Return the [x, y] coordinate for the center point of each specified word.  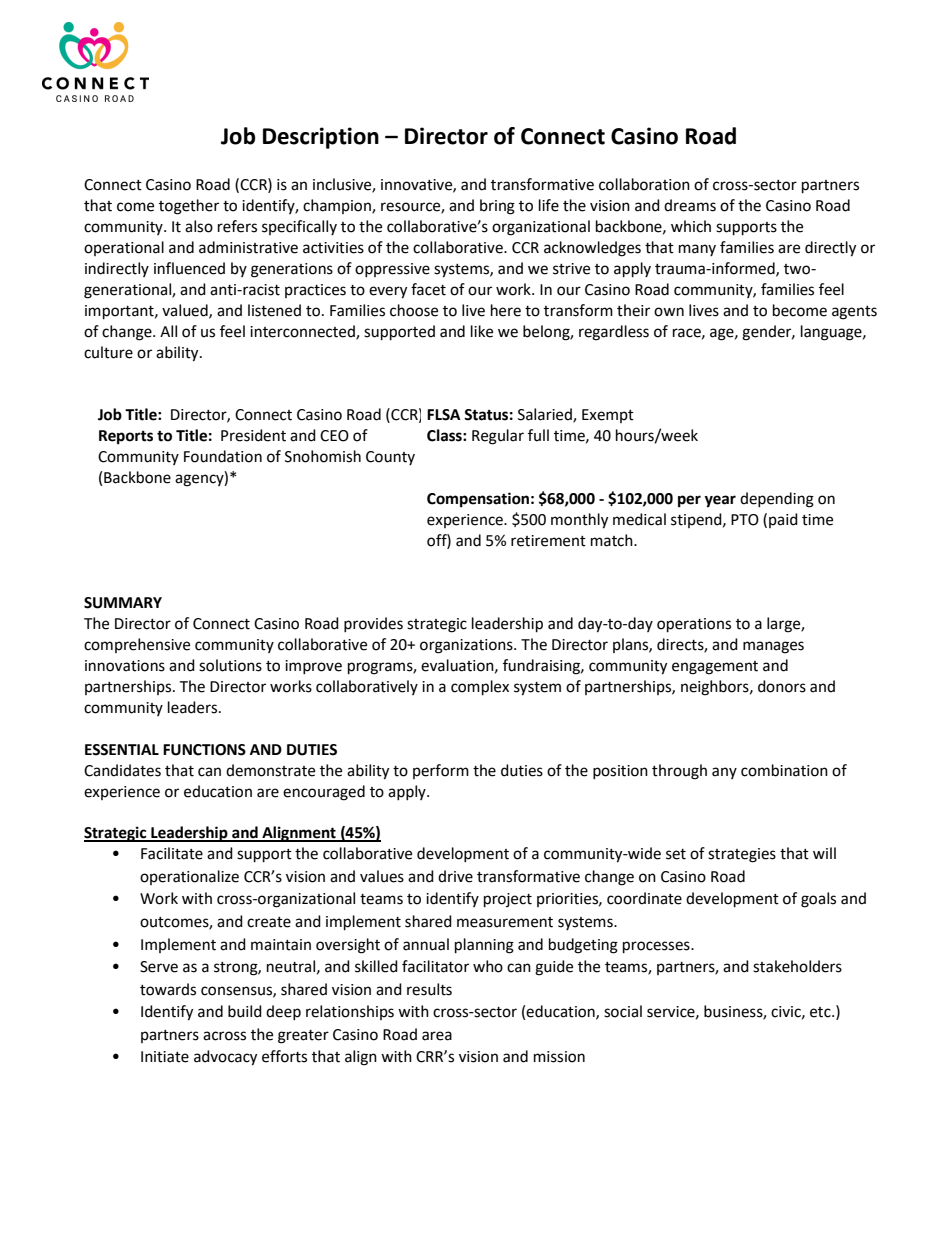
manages [773, 647]
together [189, 207]
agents [854, 313]
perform [441, 771]
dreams [690, 205]
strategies [742, 855]
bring [497, 207]
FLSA [444, 415]
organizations [467, 646]
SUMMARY [123, 603]
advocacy [225, 1058]
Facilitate [172, 853]
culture [108, 352]
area [437, 1036]
